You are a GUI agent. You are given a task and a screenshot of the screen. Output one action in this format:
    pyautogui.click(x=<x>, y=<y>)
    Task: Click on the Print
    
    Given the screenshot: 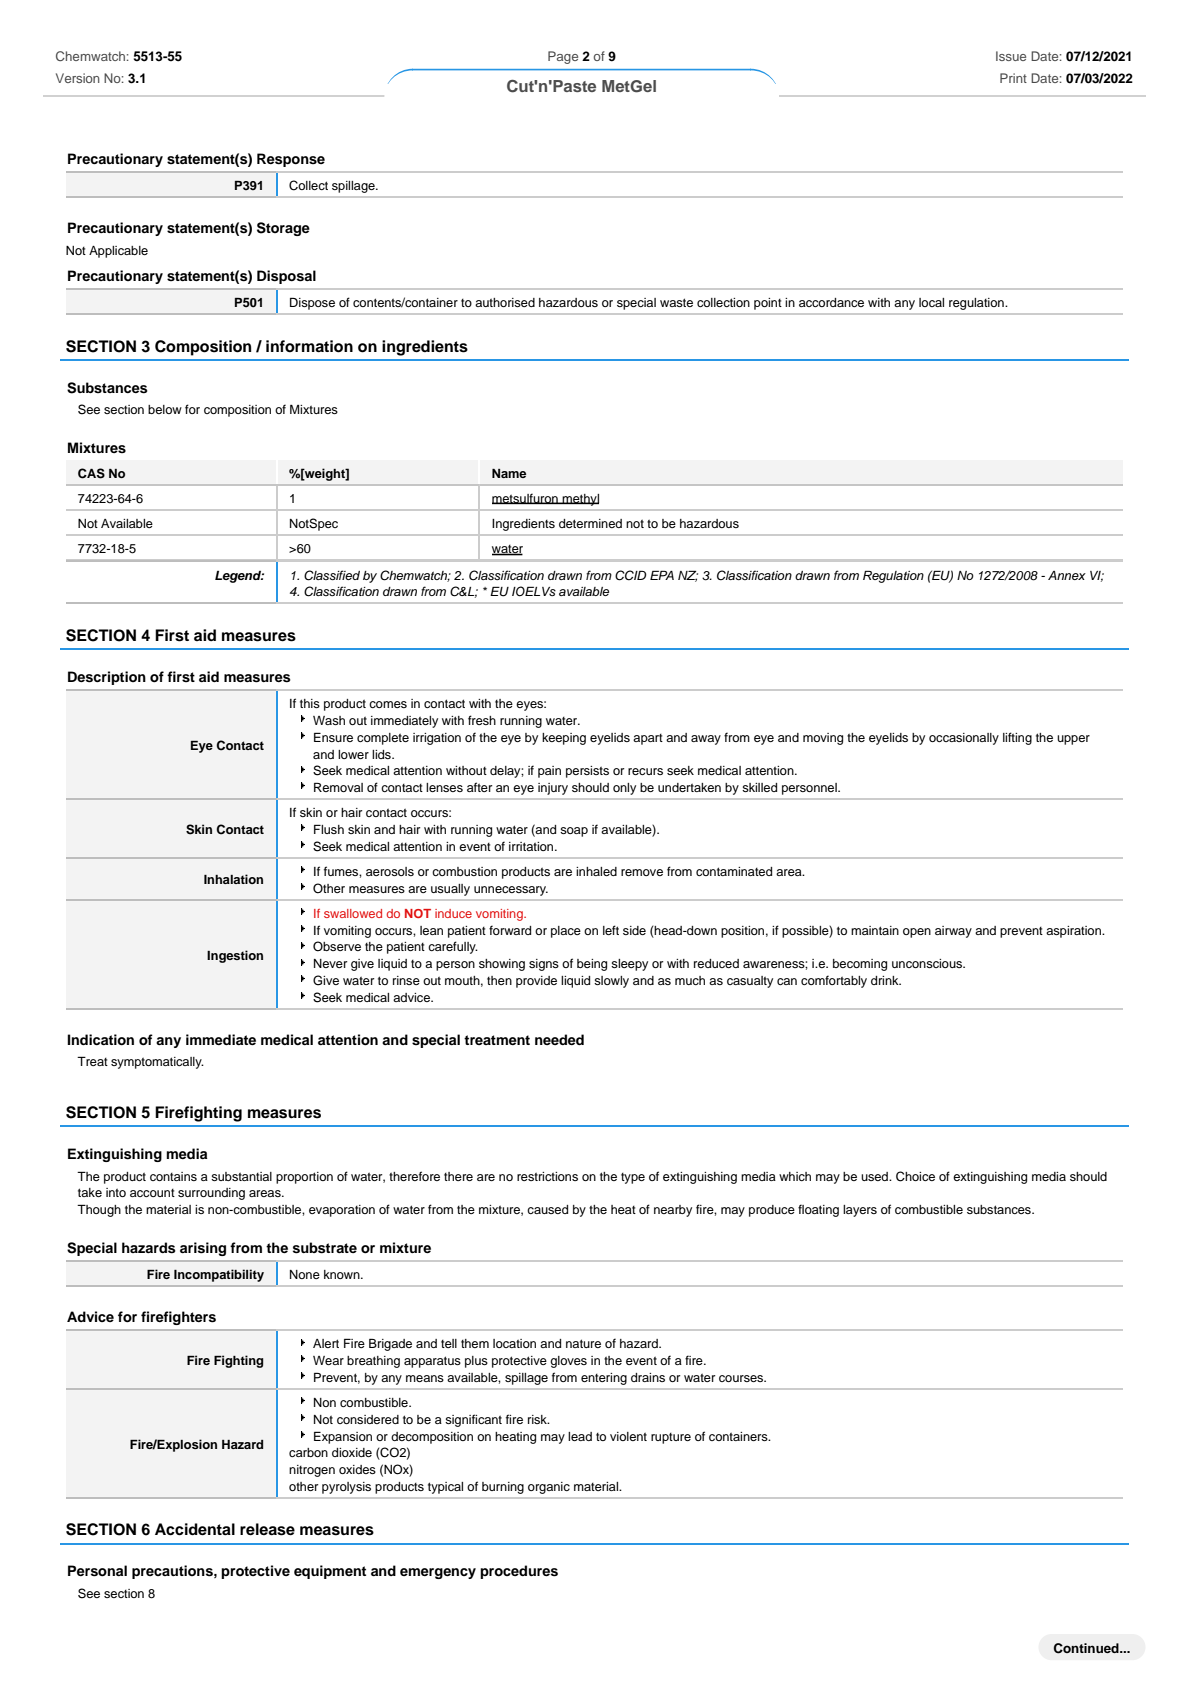 What is the action you would take?
    pyautogui.click(x=1013, y=78)
